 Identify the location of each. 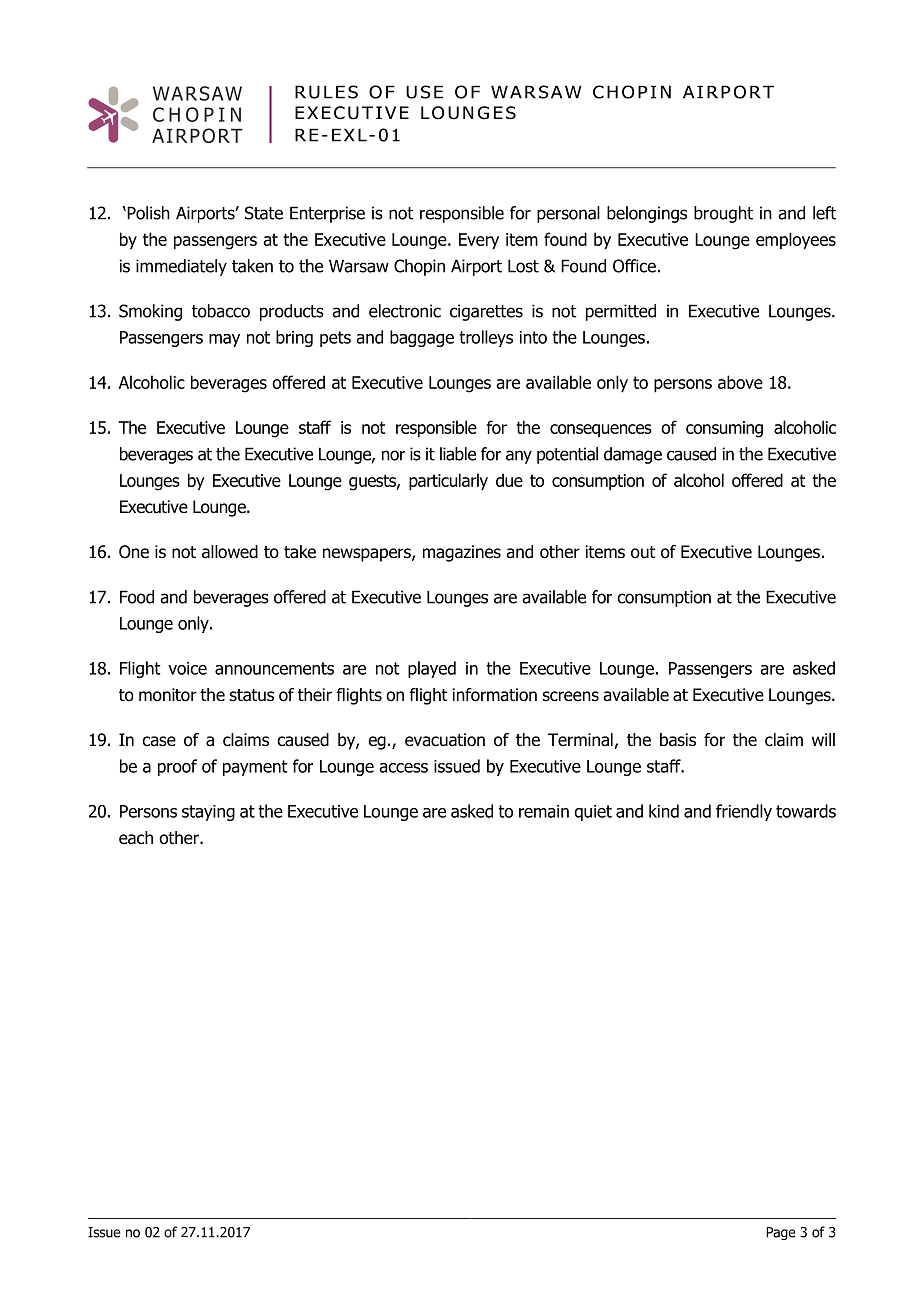
(136, 838).
